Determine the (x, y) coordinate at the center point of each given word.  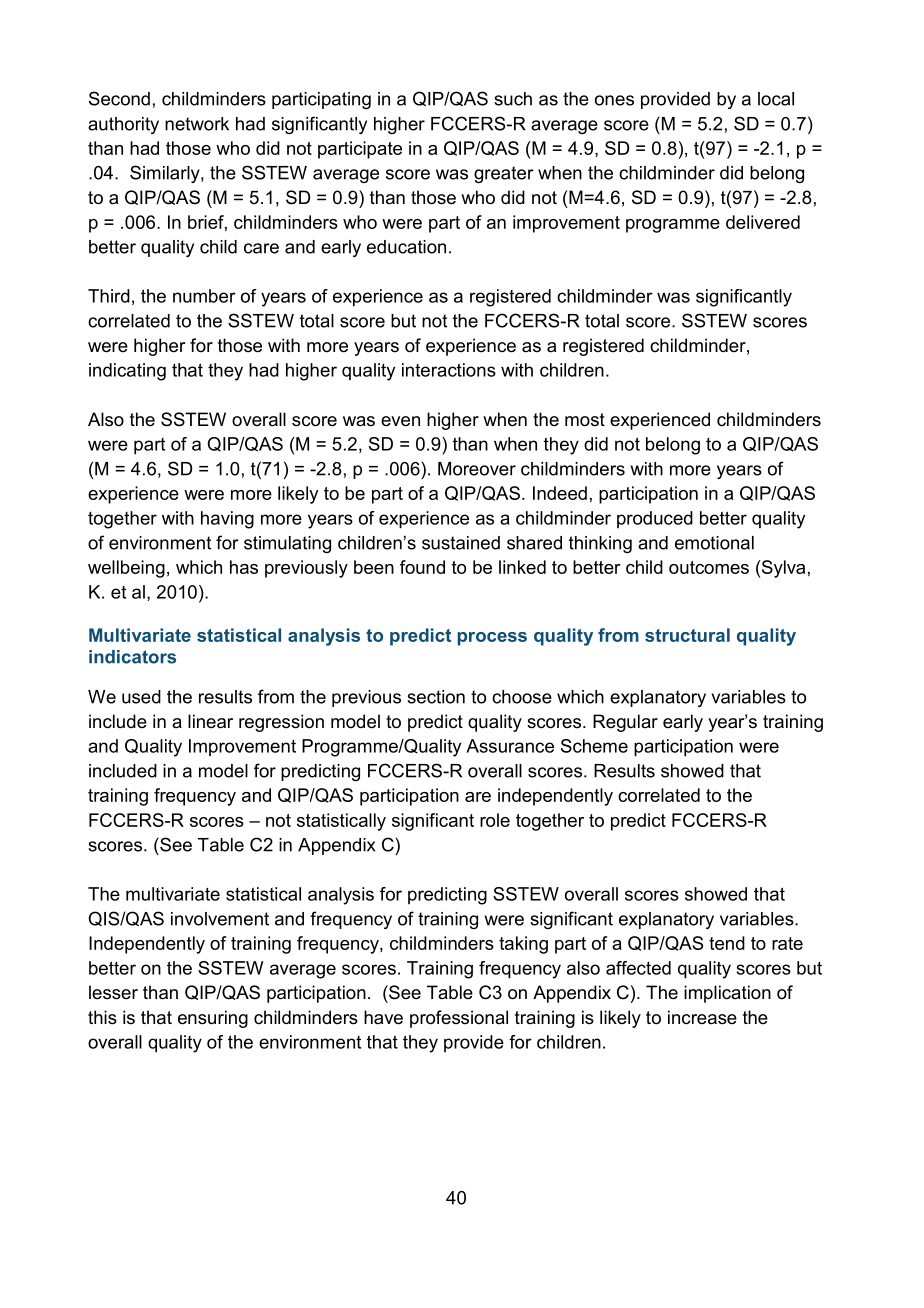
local (776, 99)
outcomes (709, 567)
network (197, 124)
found (422, 567)
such (513, 99)
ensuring (213, 1019)
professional (459, 1019)
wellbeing (126, 569)
